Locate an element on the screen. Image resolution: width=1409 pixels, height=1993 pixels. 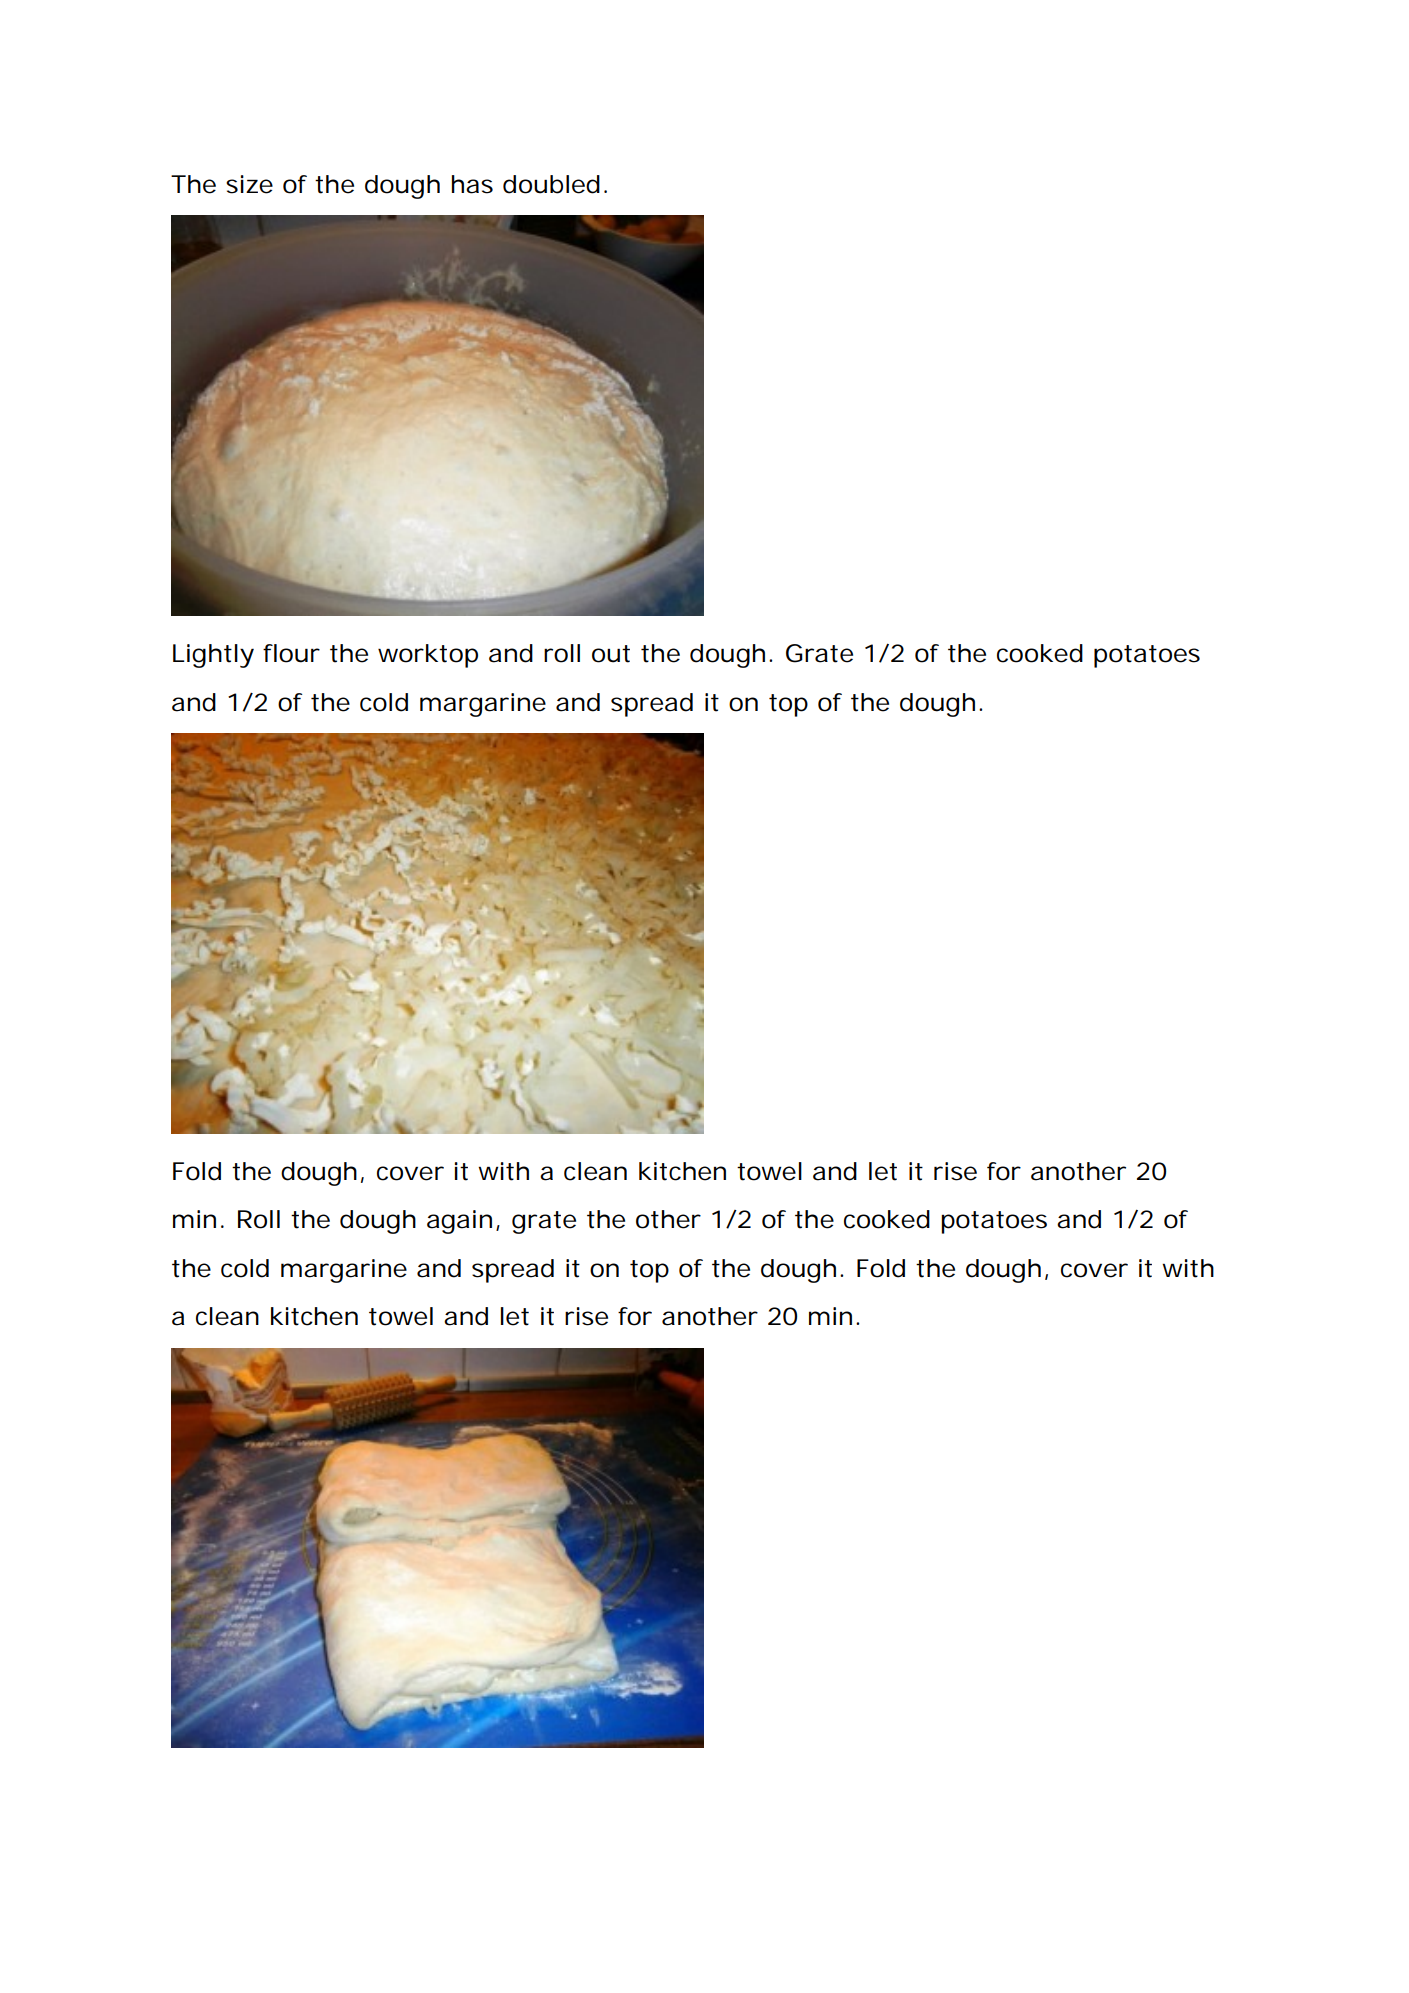
again is located at coordinates (459, 1222).
